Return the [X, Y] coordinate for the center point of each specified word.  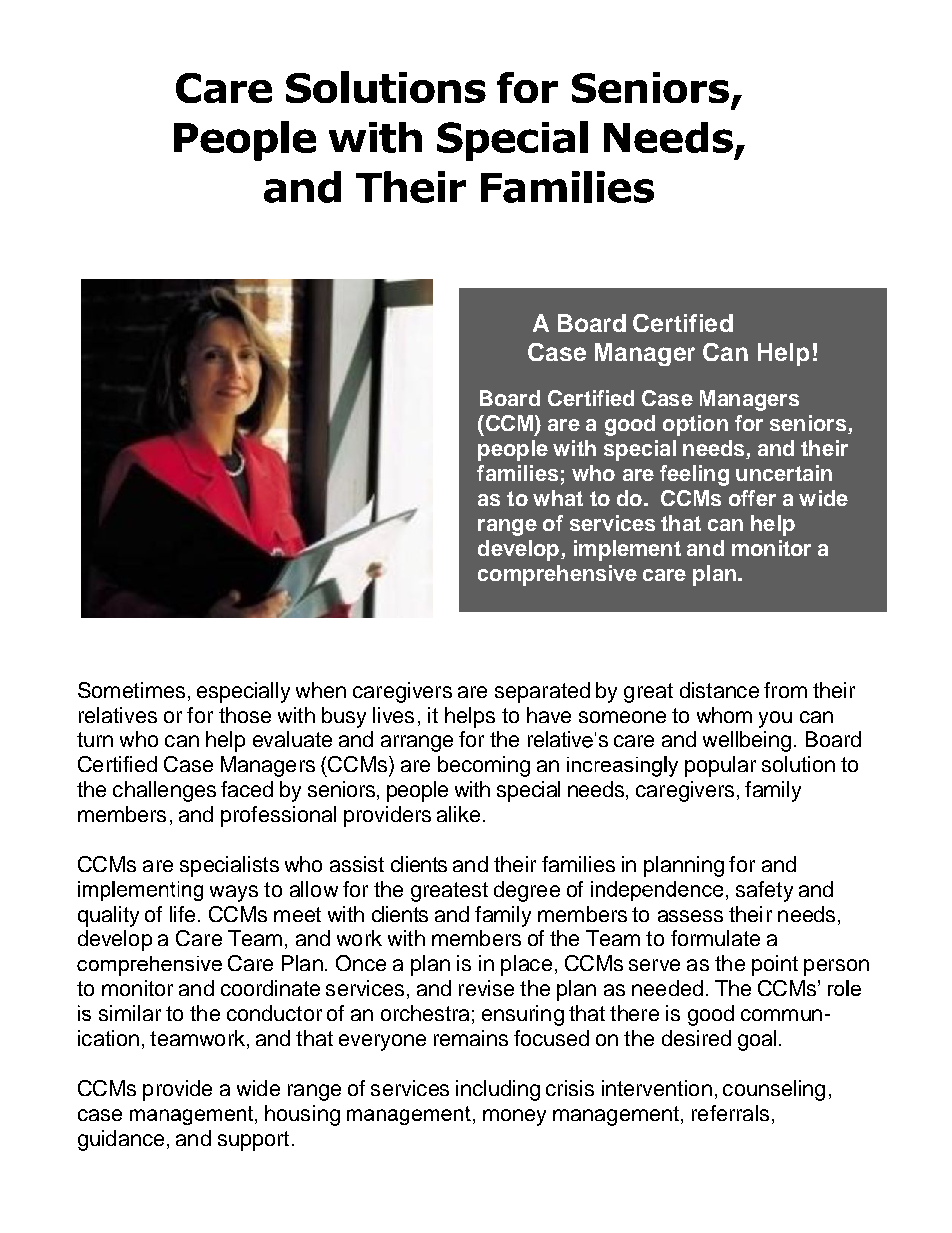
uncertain [784, 473]
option [695, 425]
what [558, 498]
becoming [484, 766]
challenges [164, 791]
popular [720, 766]
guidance [121, 1140]
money [514, 1117]
